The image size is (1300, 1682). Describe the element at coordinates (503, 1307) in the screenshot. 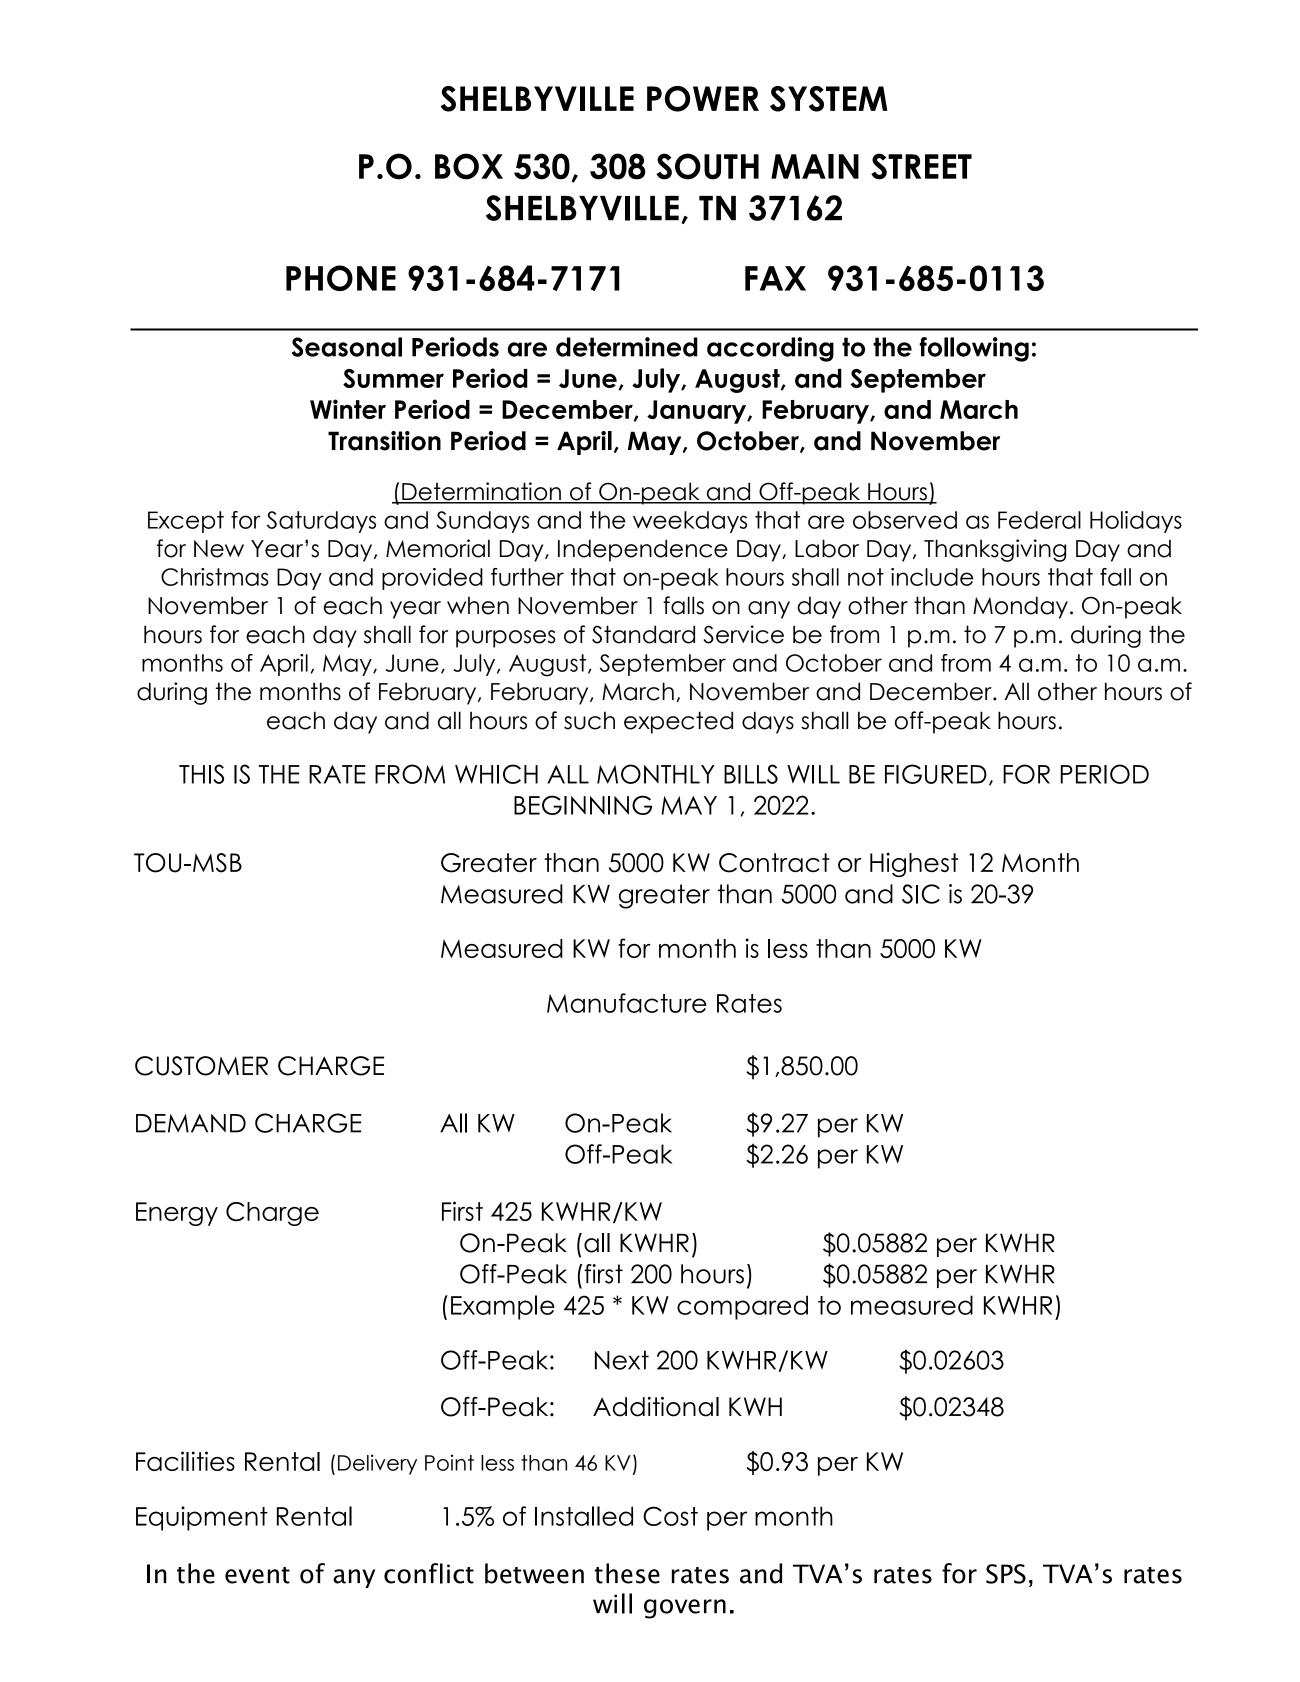

I see `Example` at that location.
